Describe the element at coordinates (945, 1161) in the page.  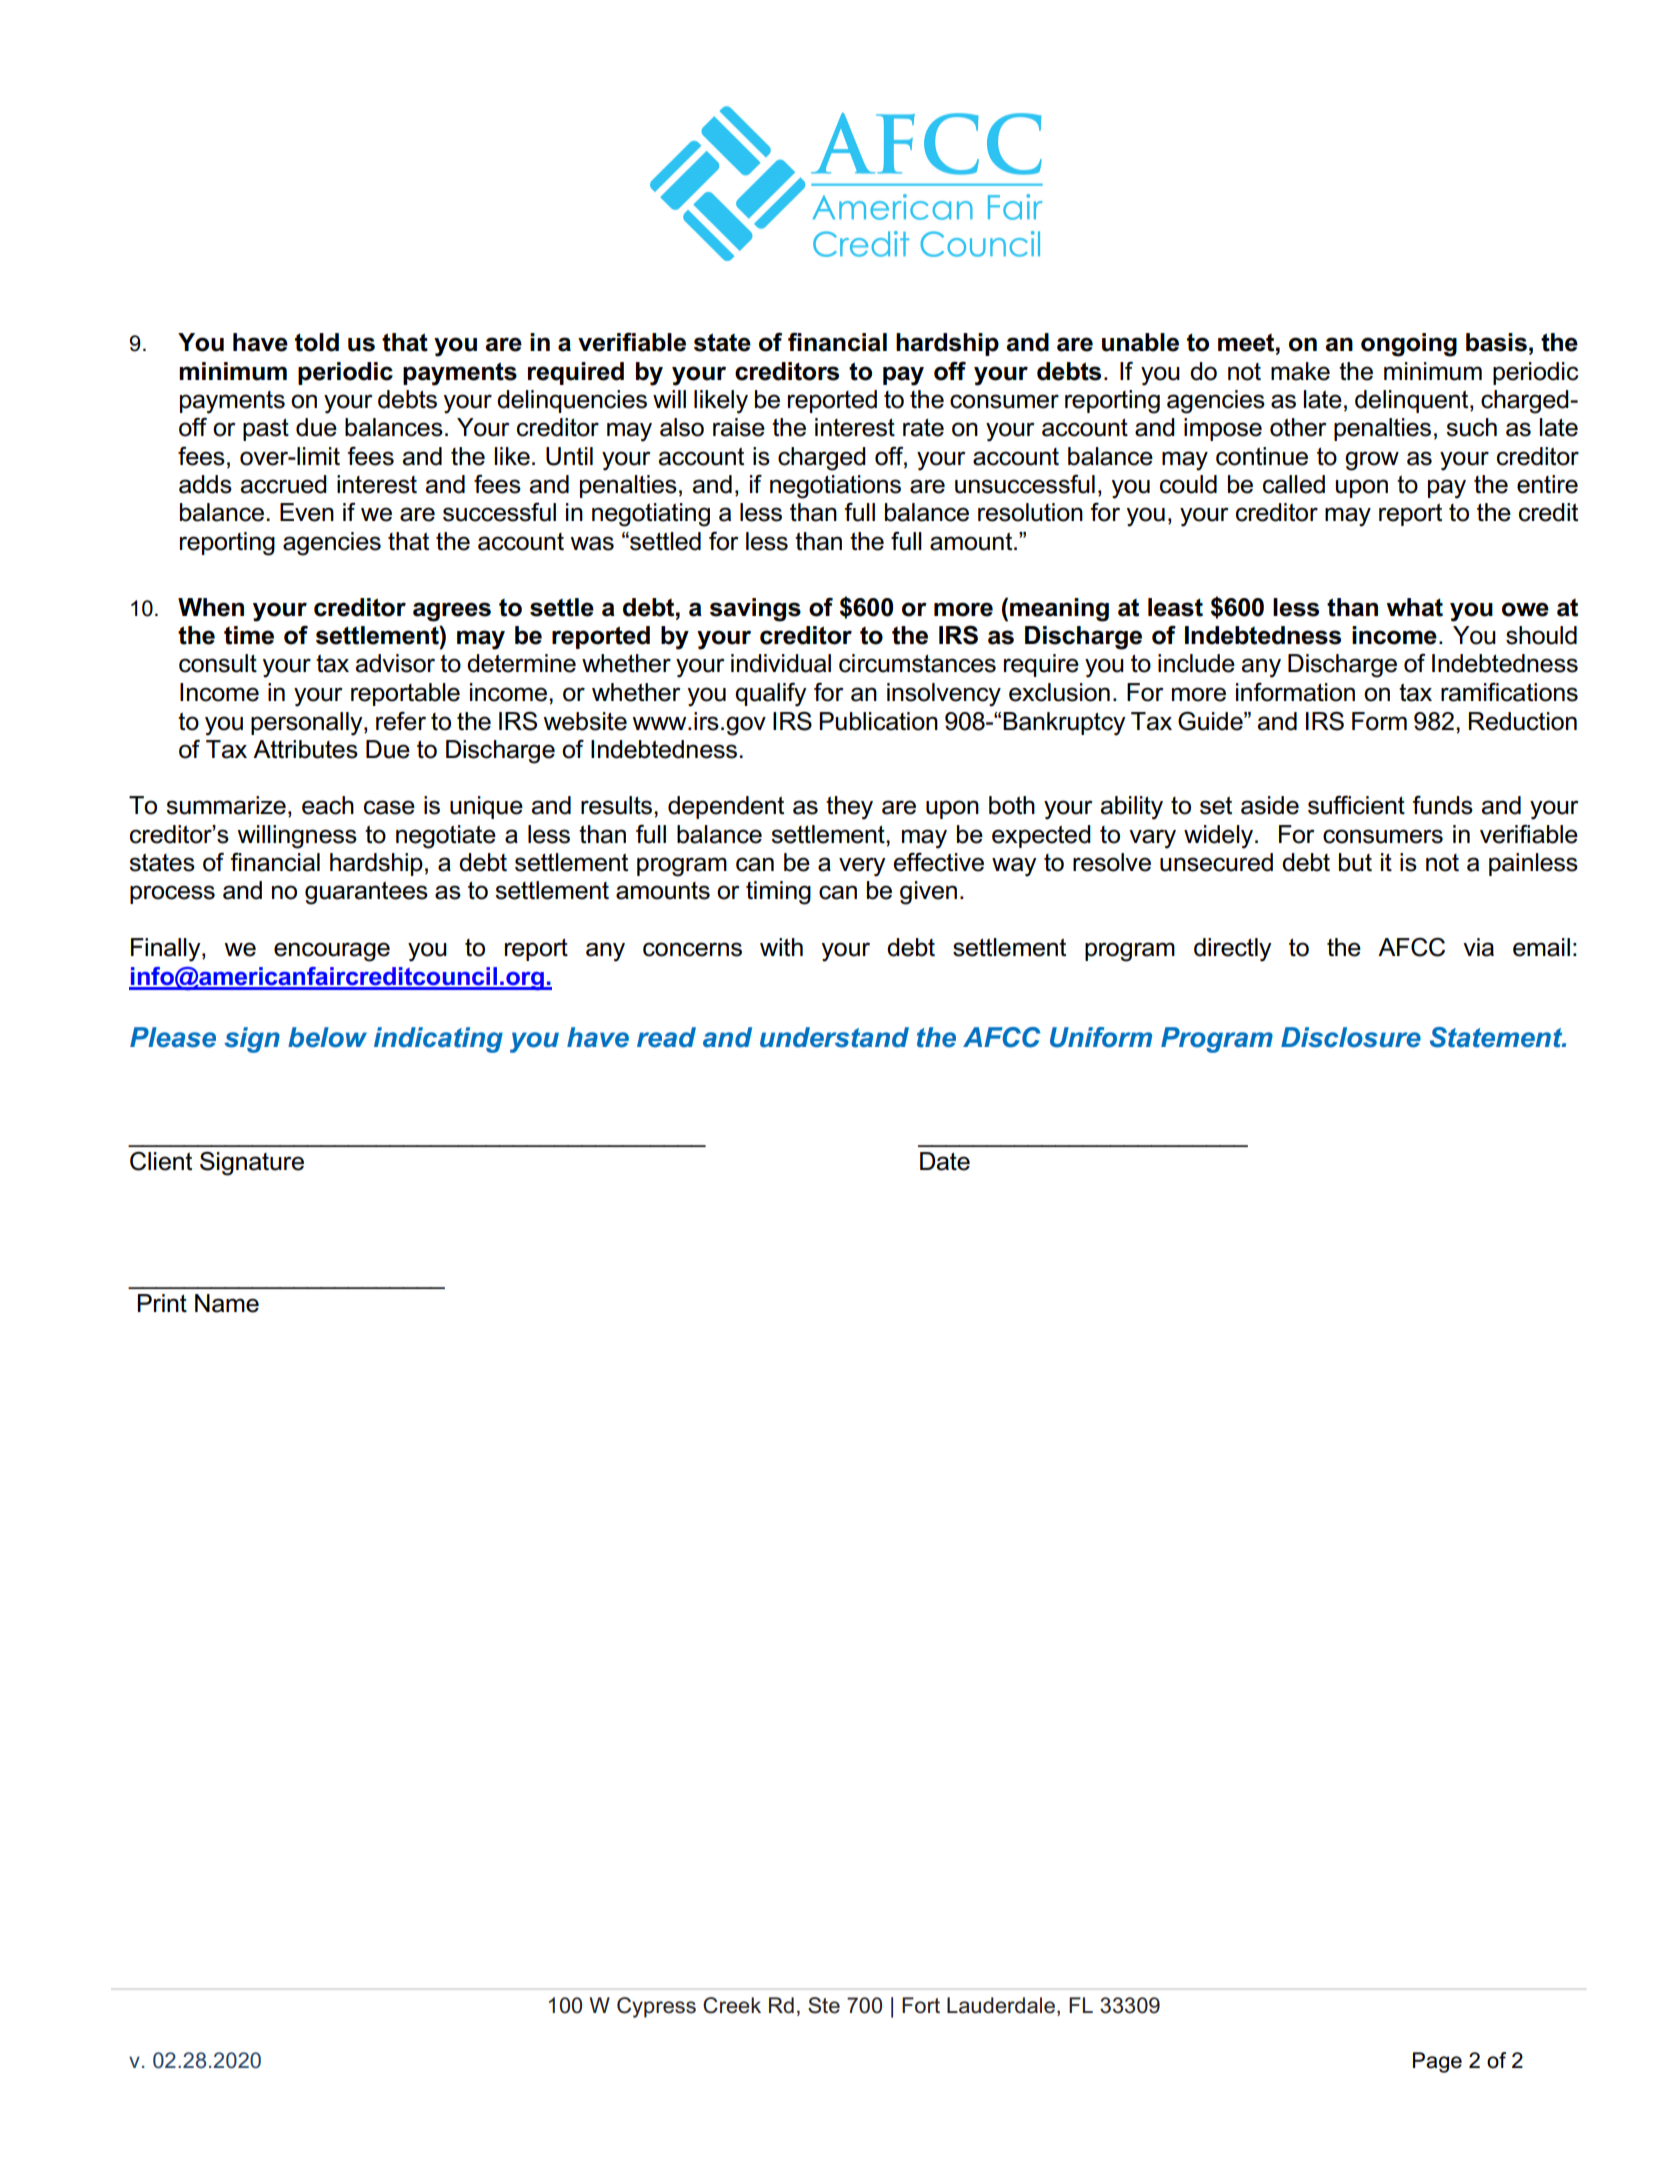
I see `Date` at that location.
